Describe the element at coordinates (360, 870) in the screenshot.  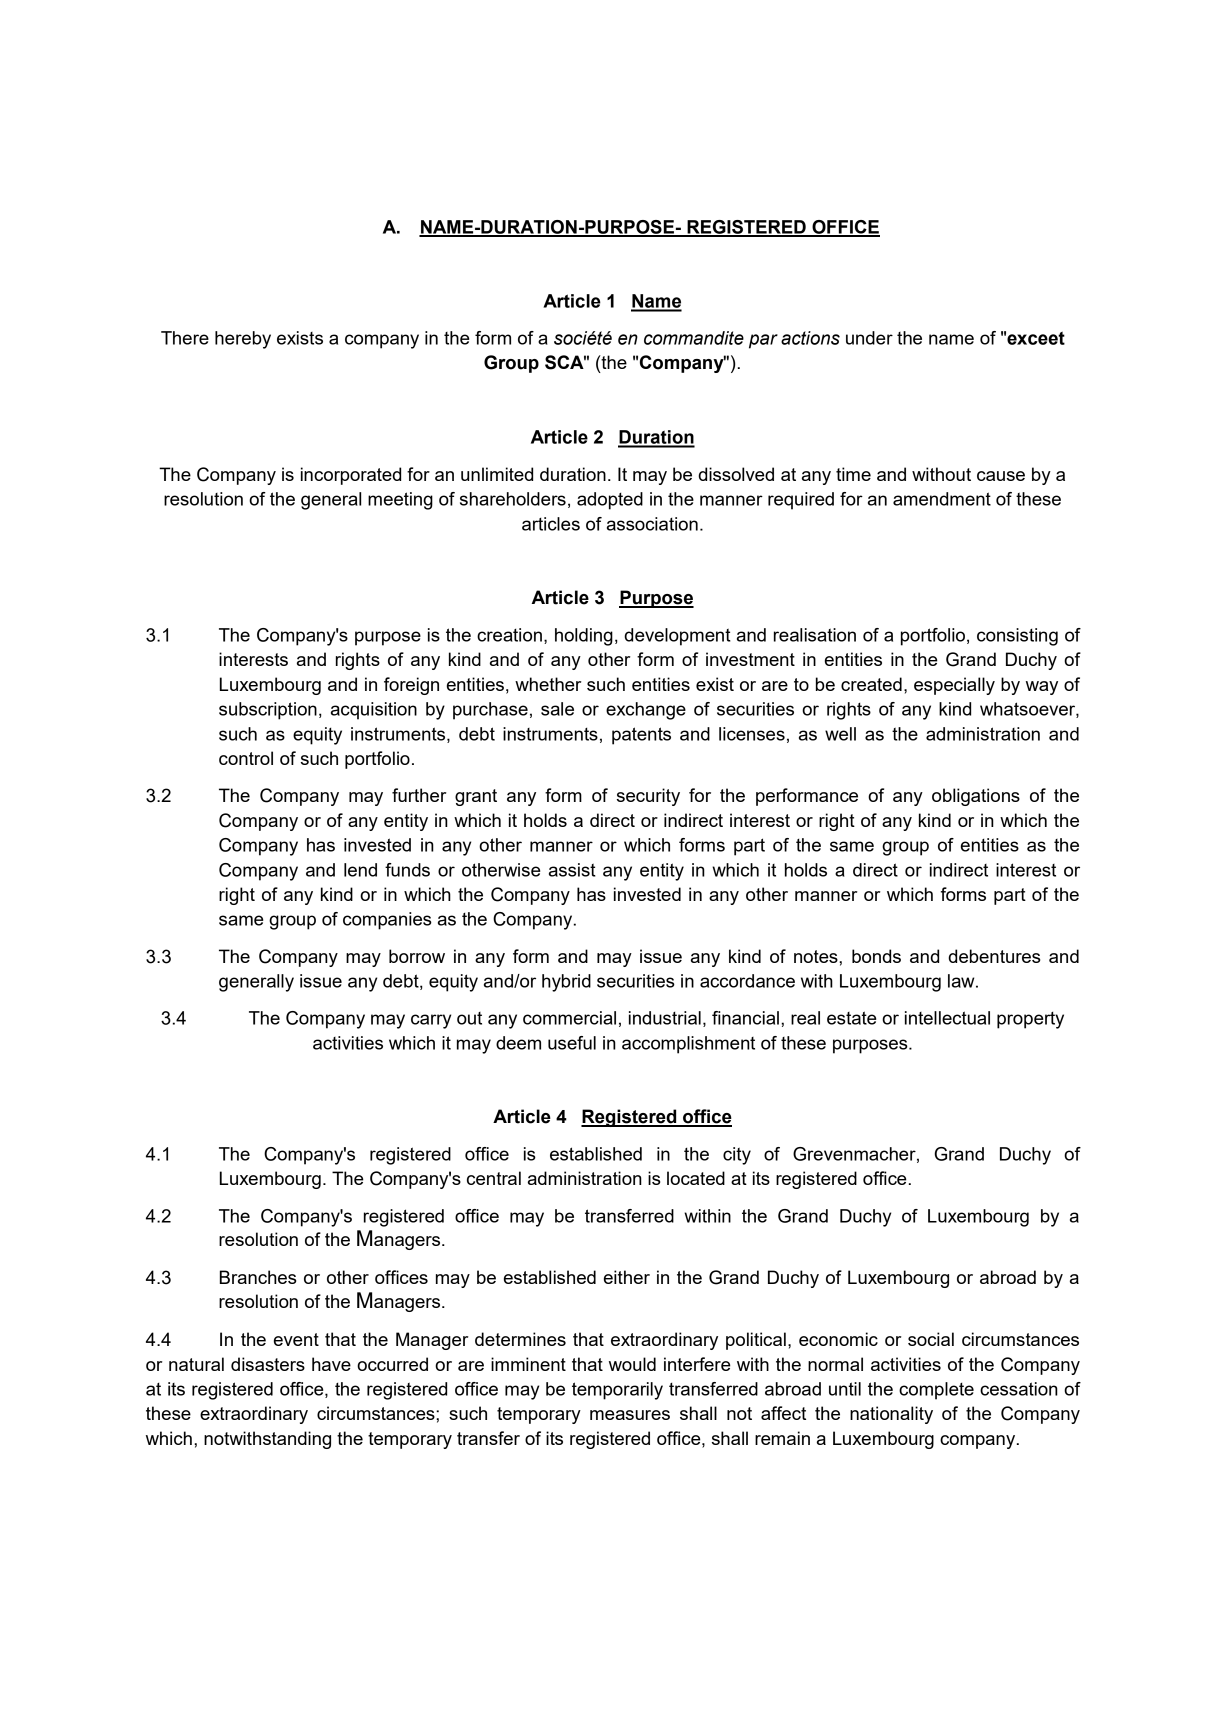
I see `lend` at that location.
